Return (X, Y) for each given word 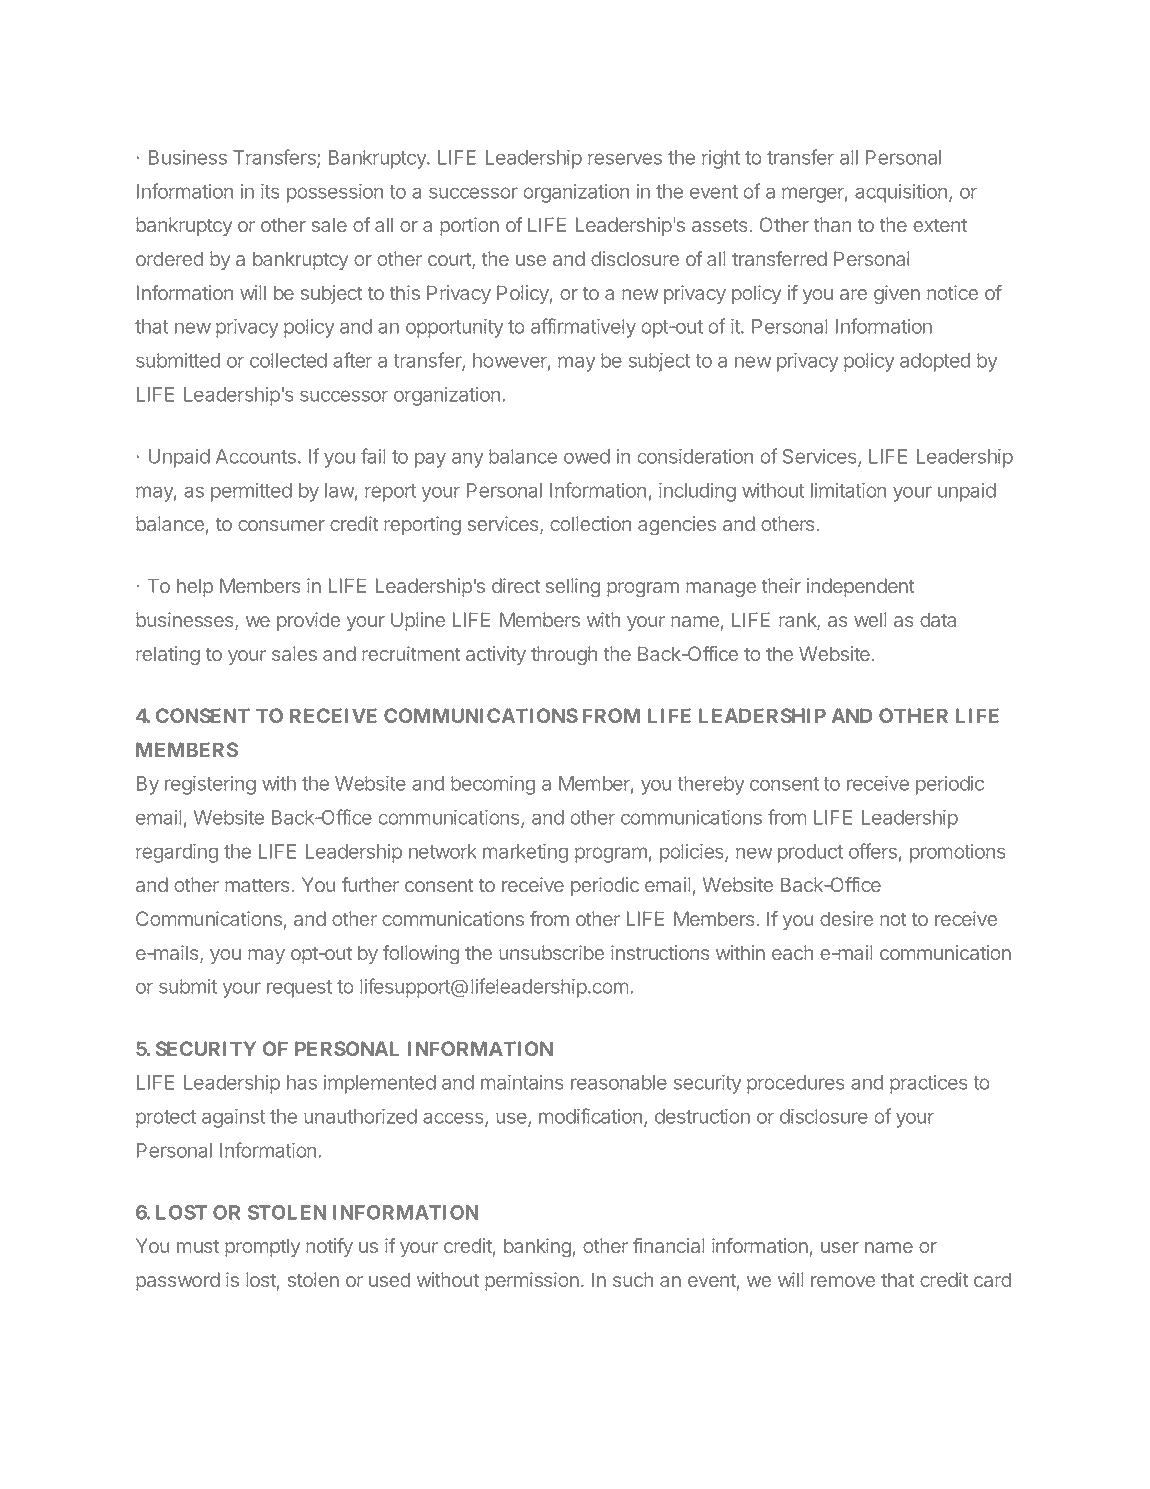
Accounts (256, 456)
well (870, 619)
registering (210, 785)
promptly (263, 1247)
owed (587, 456)
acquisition (901, 193)
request (299, 989)
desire (846, 918)
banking (537, 1247)
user (840, 1247)
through (564, 655)
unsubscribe (551, 952)
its (270, 191)
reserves (625, 159)
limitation (848, 490)
